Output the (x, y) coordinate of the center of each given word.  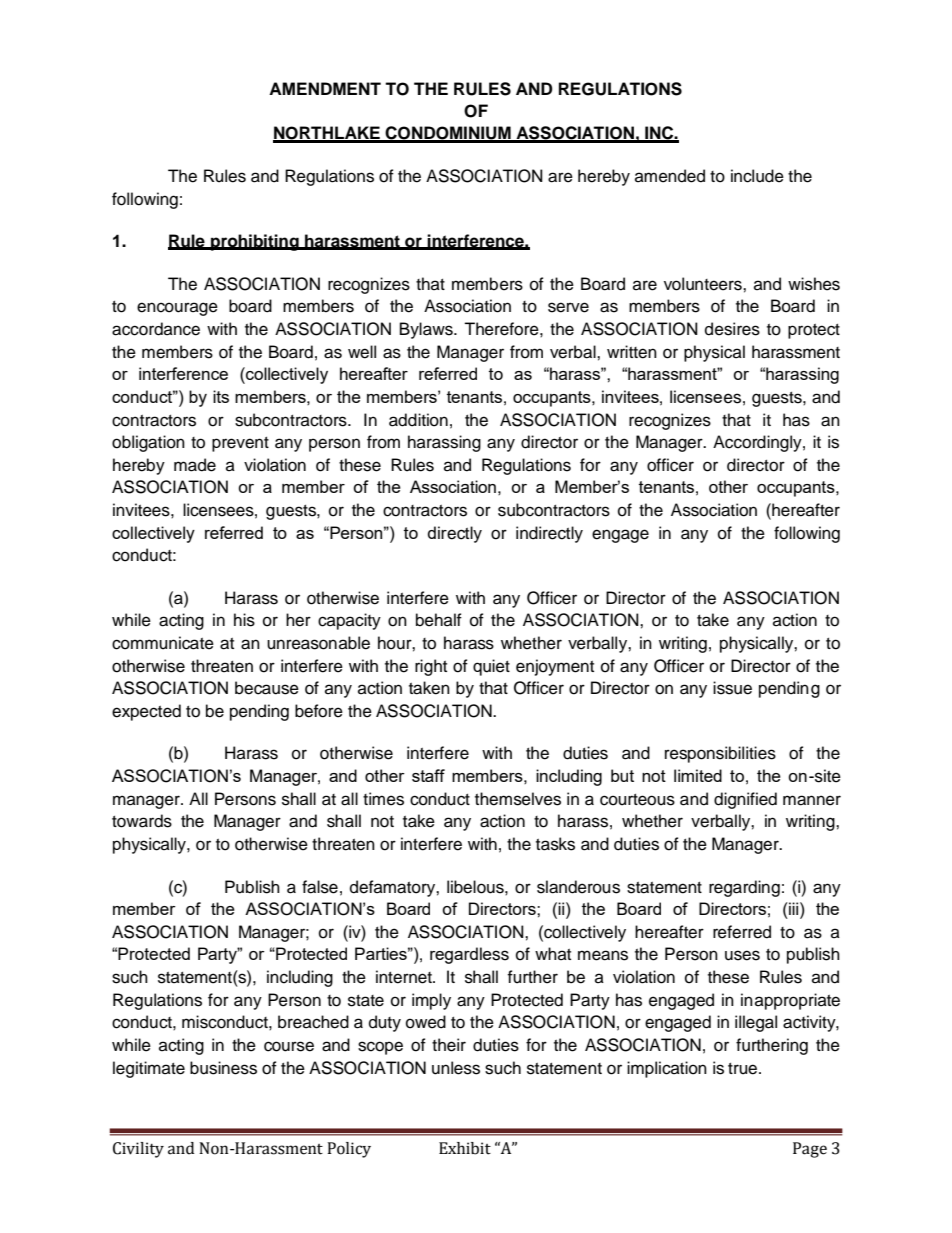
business (223, 1068)
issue (732, 688)
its (221, 396)
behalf (439, 620)
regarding (744, 888)
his (244, 620)
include (757, 176)
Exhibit (465, 1148)
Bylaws (427, 330)
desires (732, 329)
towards (142, 821)
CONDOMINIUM (448, 134)
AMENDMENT (325, 88)
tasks (555, 844)
